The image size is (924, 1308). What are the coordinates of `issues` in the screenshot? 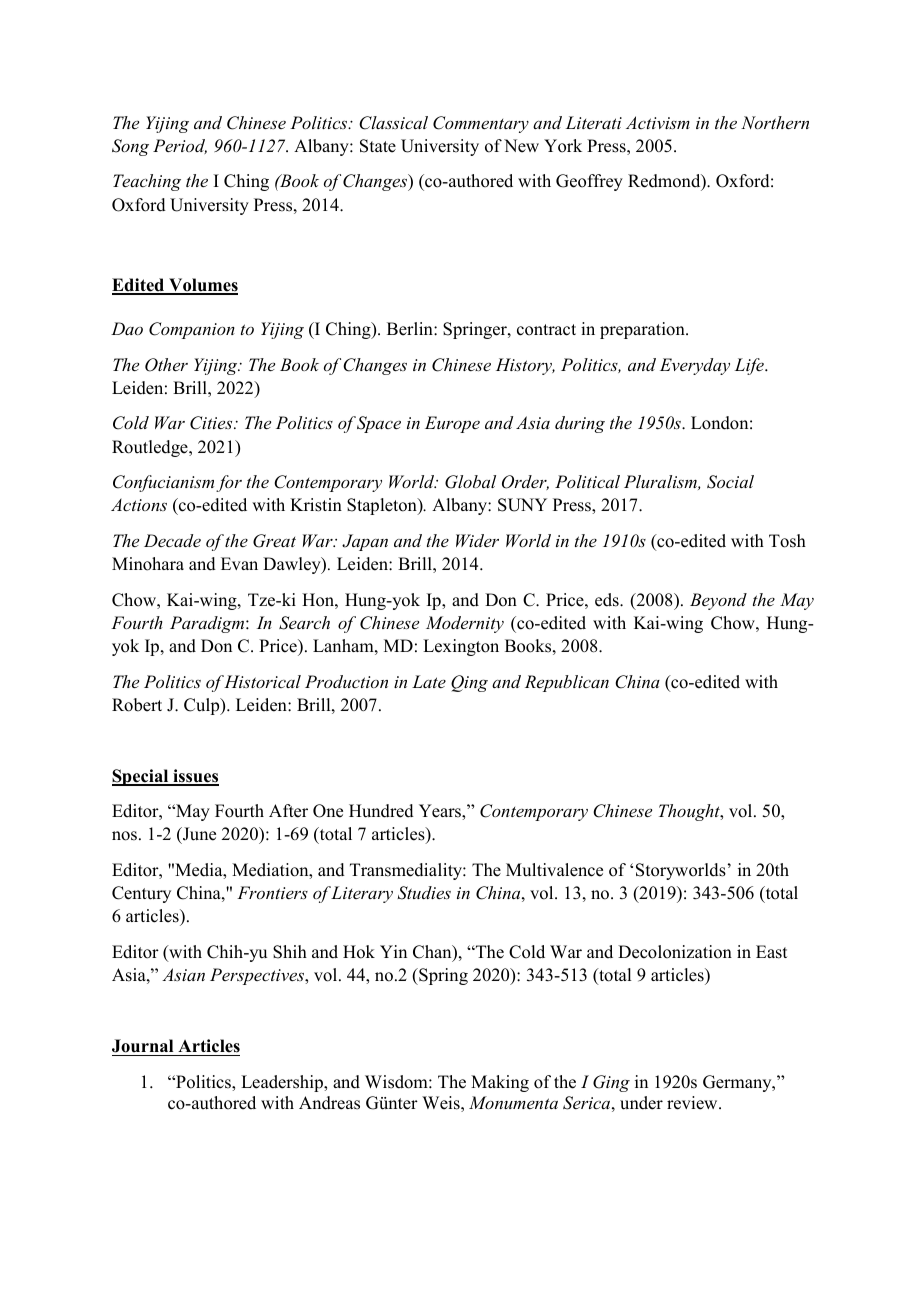 It's located at (195, 777).
